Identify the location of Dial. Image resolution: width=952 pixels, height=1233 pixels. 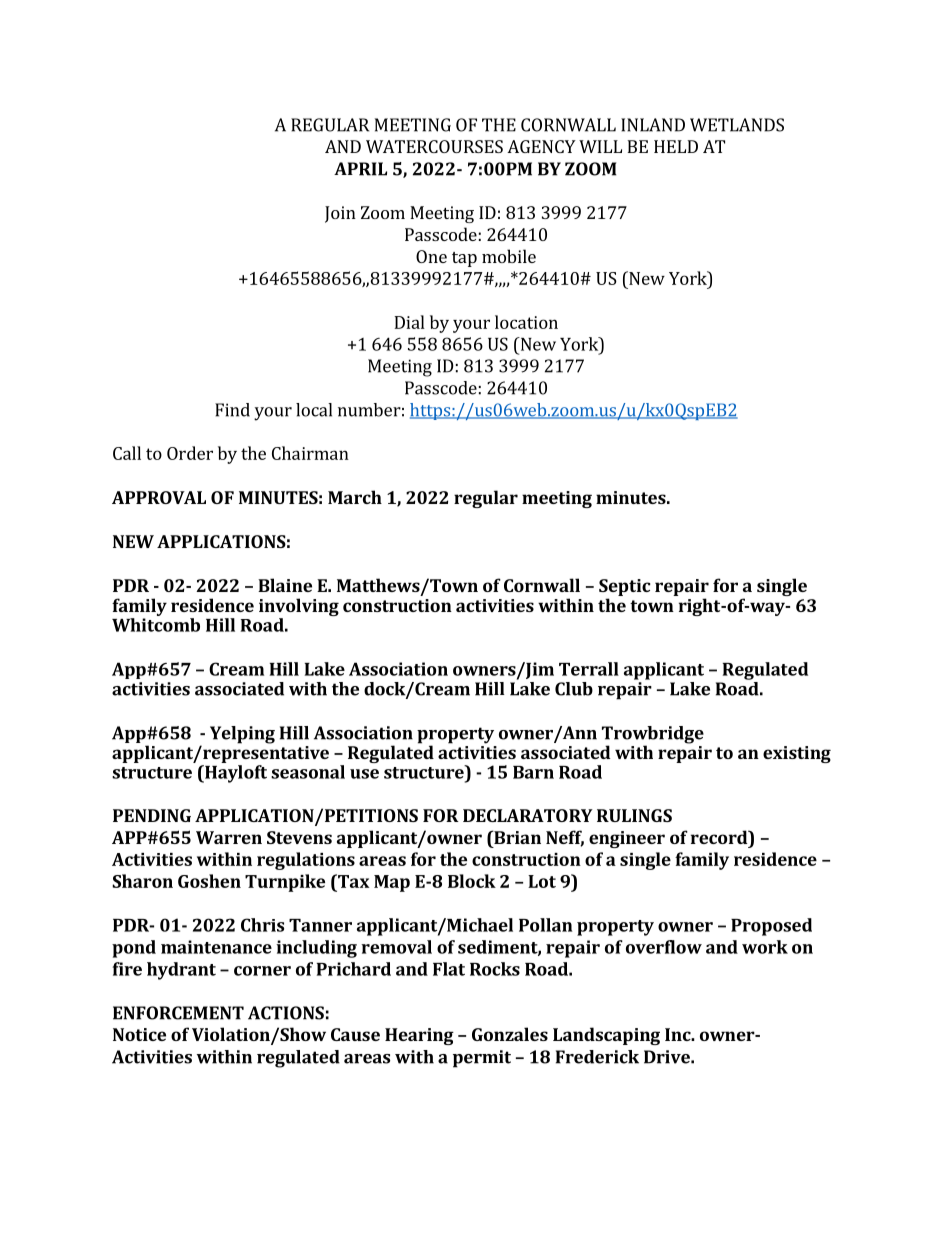
(409, 322).
